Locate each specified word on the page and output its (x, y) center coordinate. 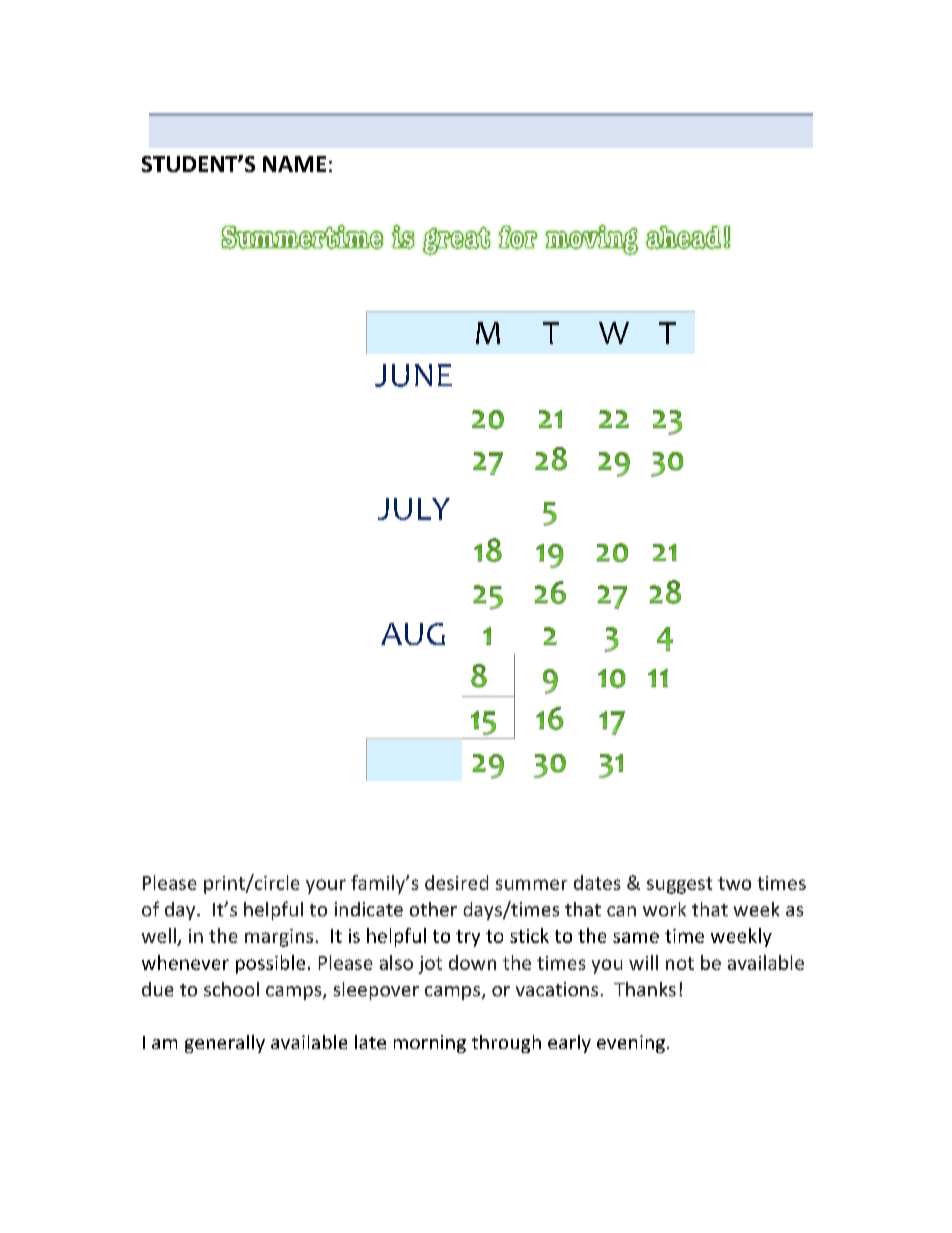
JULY (414, 509)
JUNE (413, 375)
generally (225, 1044)
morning (430, 1044)
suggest (679, 885)
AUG (413, 634)
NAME (294, 164)
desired (456, 882)
